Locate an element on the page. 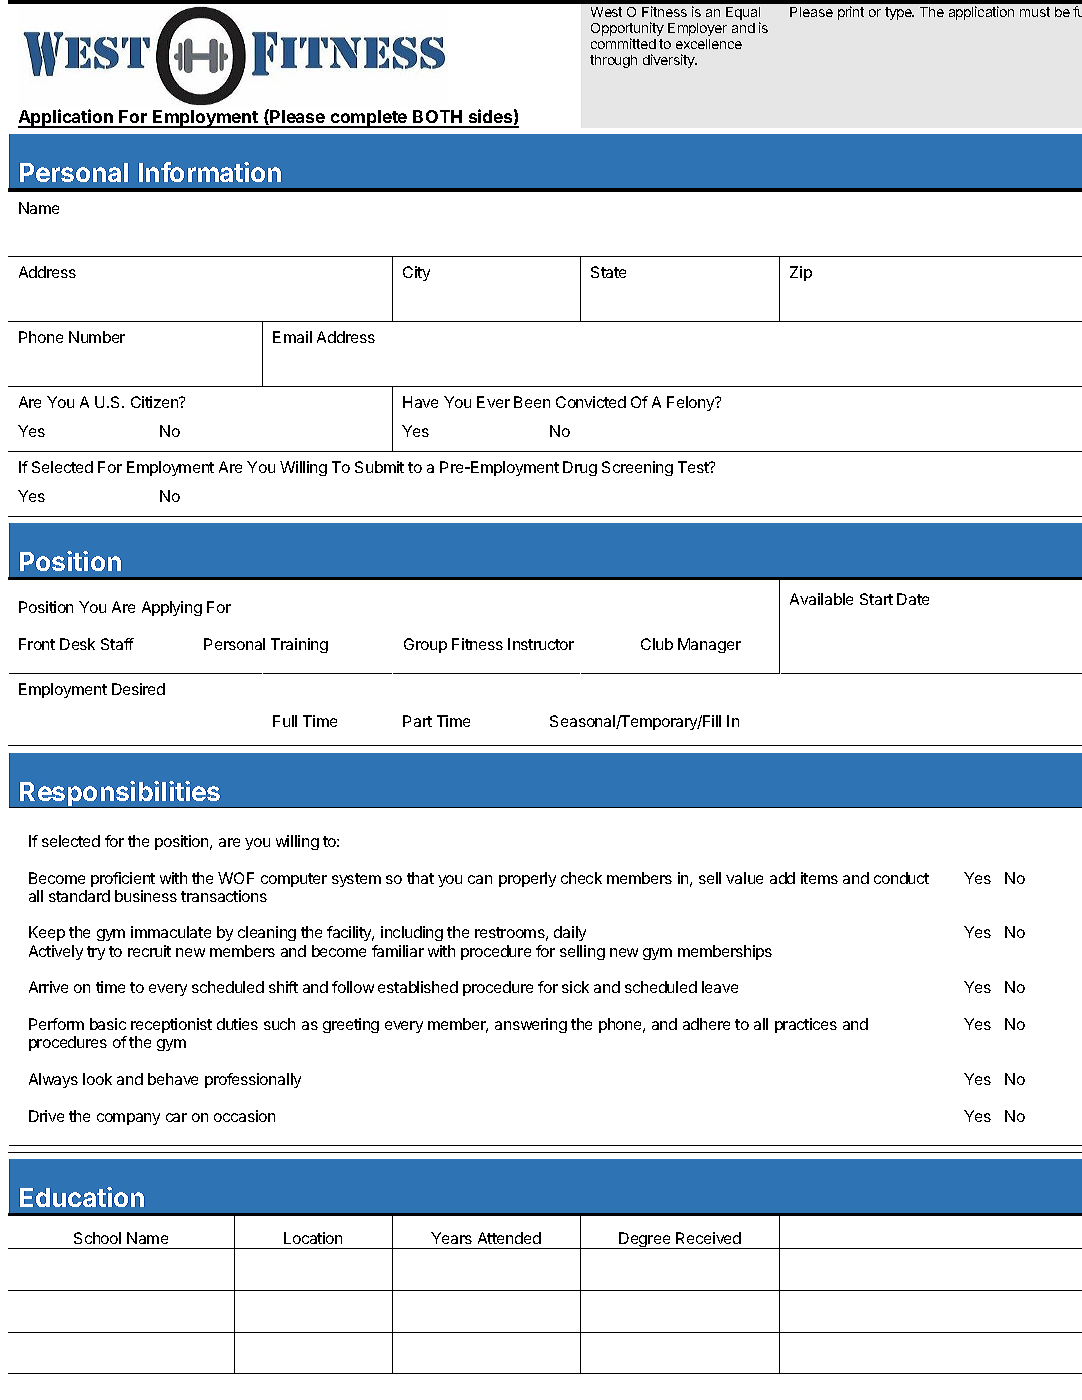 This page has width=1082, height=1400. Education is located at coordinates (82, 1197).
